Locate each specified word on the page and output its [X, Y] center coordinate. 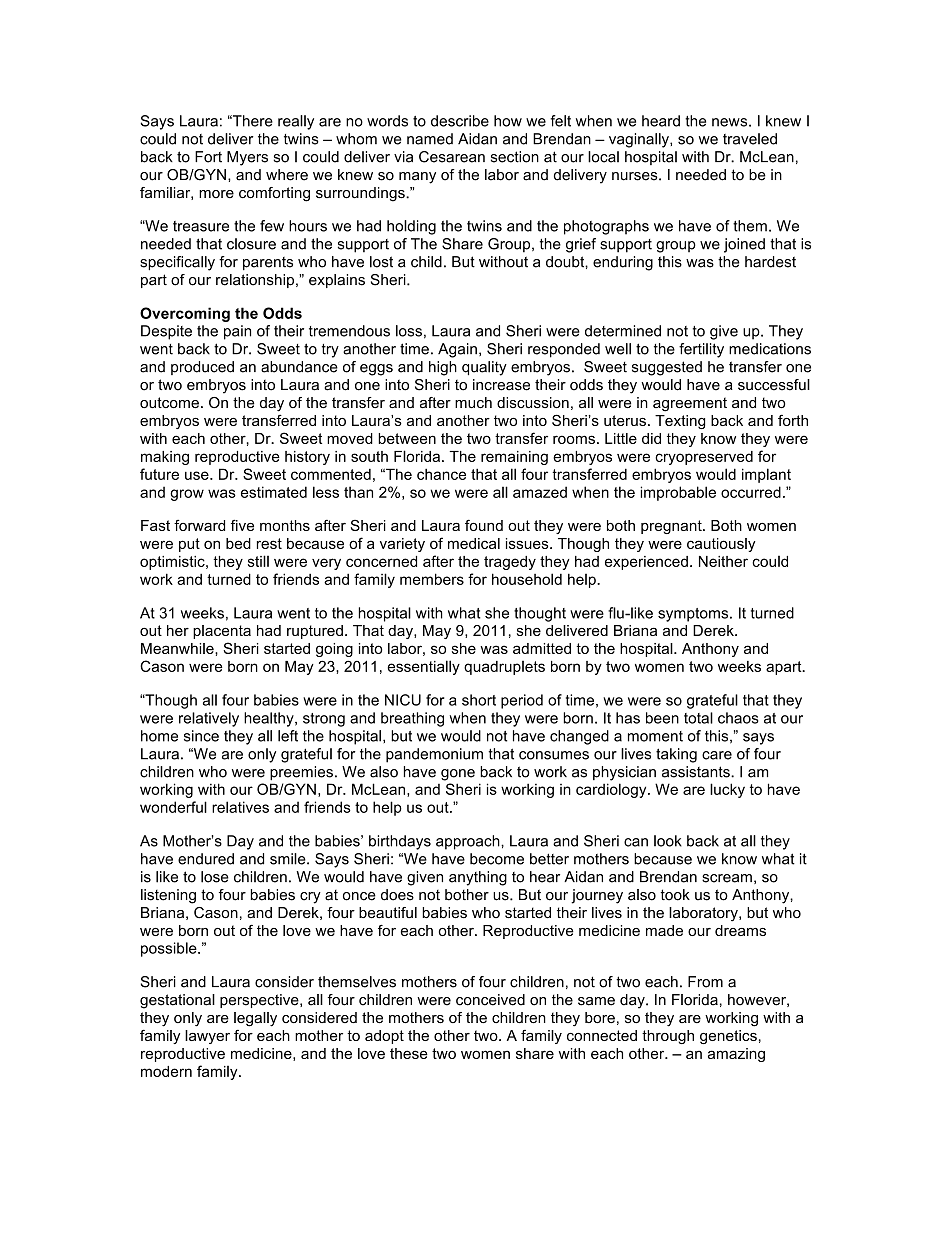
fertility [701, 350]
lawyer [207, 1037]
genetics [728, 1037]
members [432, 579]
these [409, 1053]
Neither [723, 561]
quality [484, 368]
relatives [240, 807]
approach [469, 842]
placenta [222, 632]
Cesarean [452, 157]
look [668, 841]
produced [202, 368]
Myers [247, 158]
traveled [750, 139]
